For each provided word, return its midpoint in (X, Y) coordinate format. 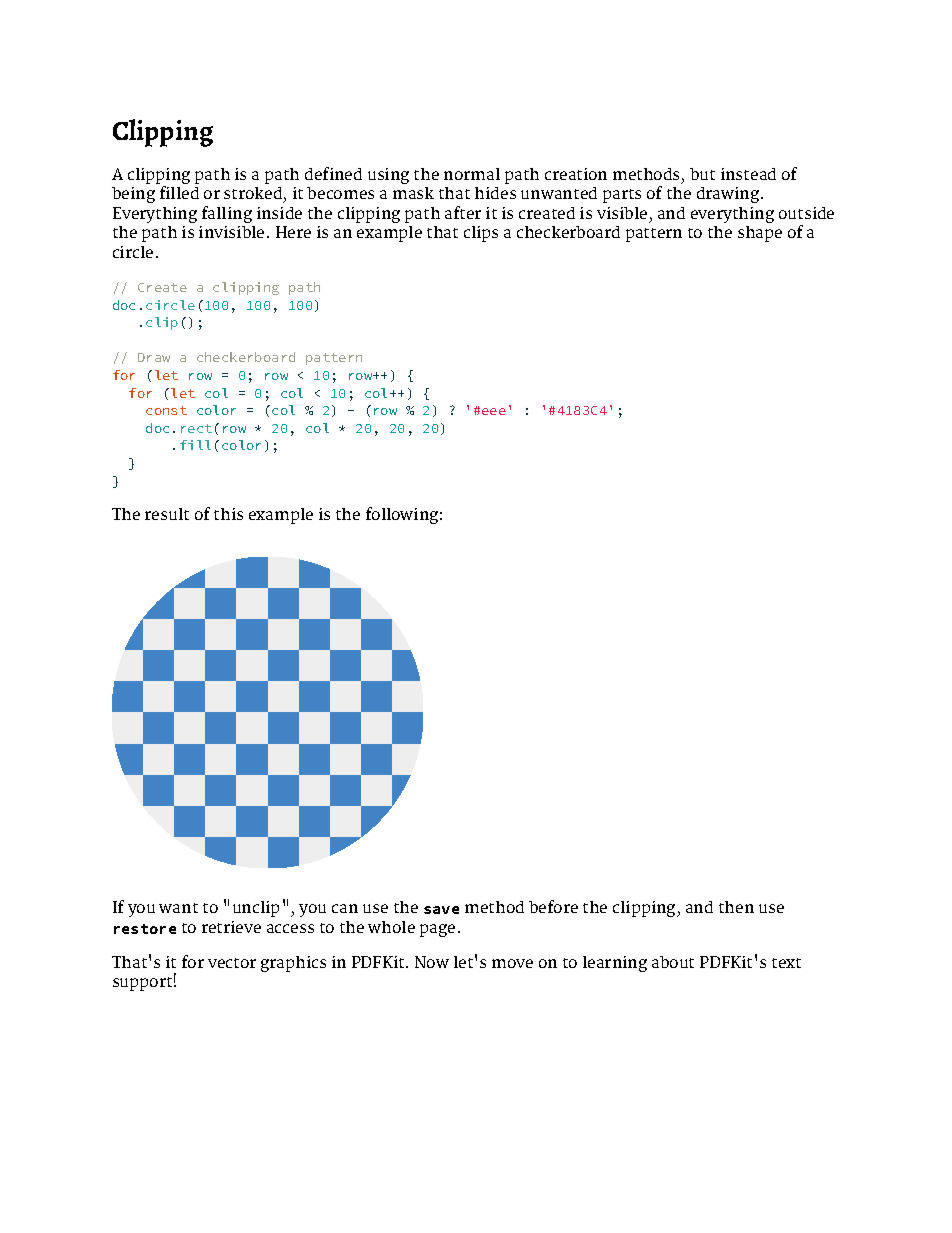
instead (748, 174)
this (228, 514)
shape (760, 234)
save (441, 910)
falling (227, 214)
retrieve (231, 927)
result (167, 514)
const (166, 410)
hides (495, 193)
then (736, 907)
